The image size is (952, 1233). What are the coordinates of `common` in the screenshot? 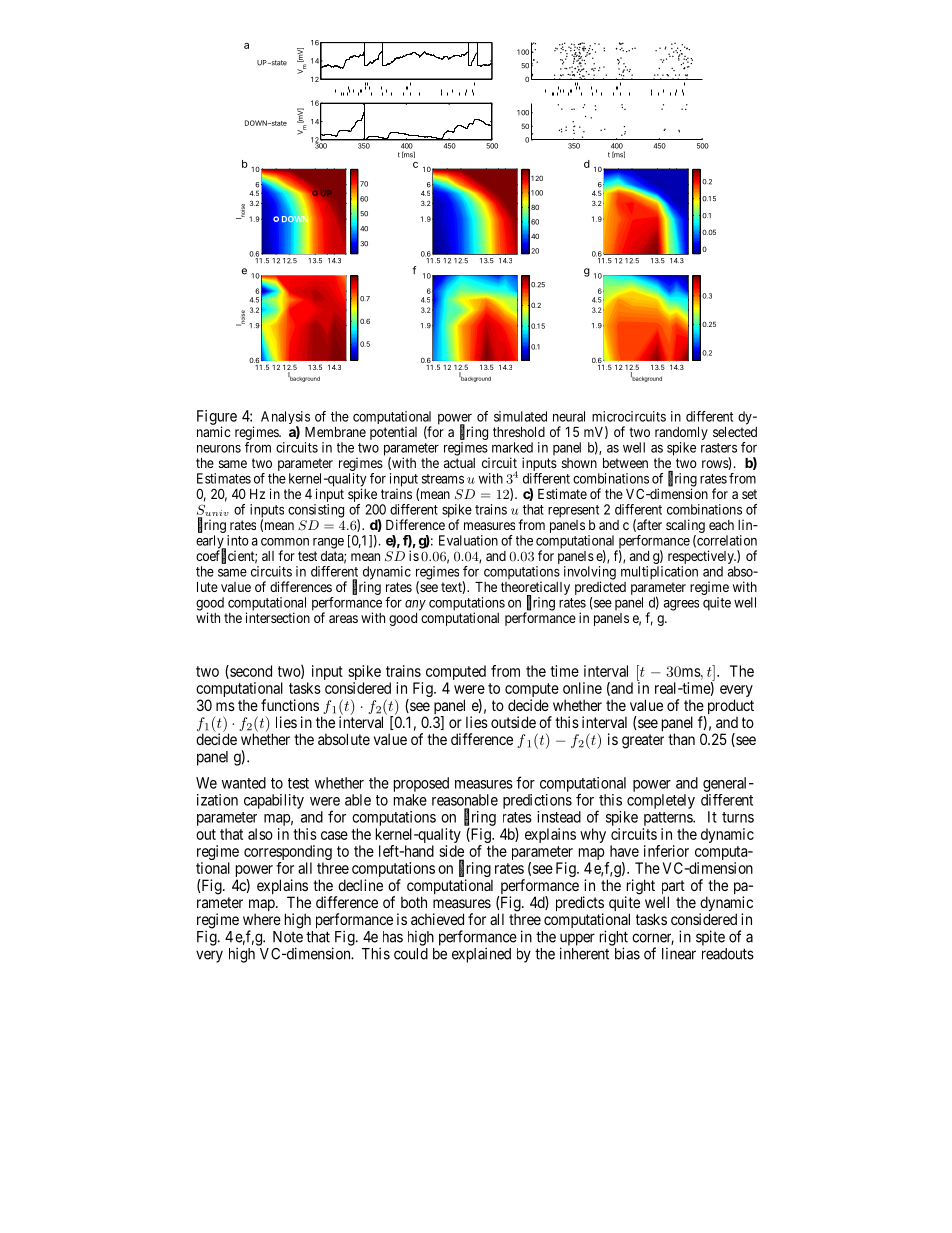 It's located at (285, 542).
